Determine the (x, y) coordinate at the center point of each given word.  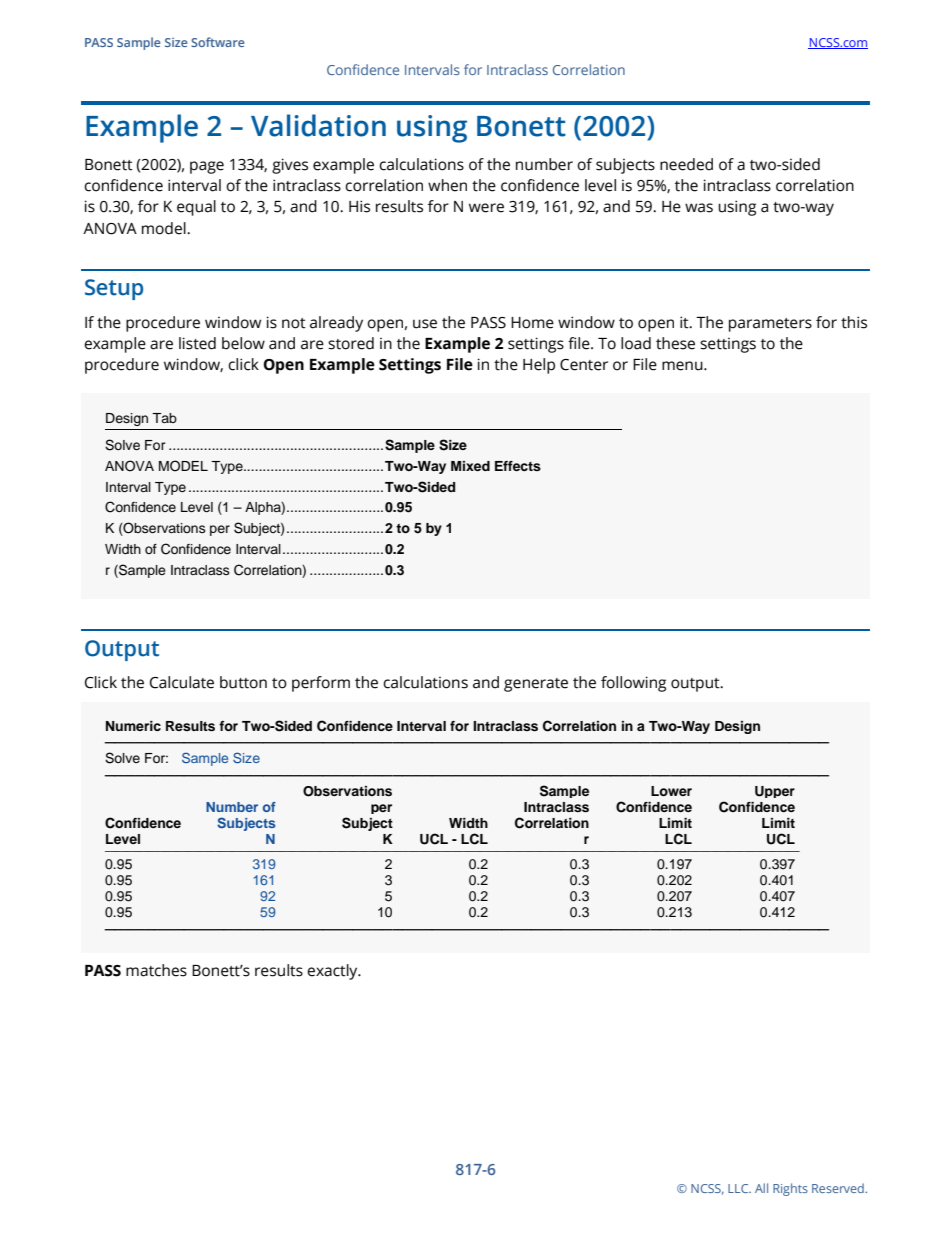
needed (686, 164)
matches (156, 970)
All (761, 1188)
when (447, 185)
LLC (739, 1188)
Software (218, 42)
